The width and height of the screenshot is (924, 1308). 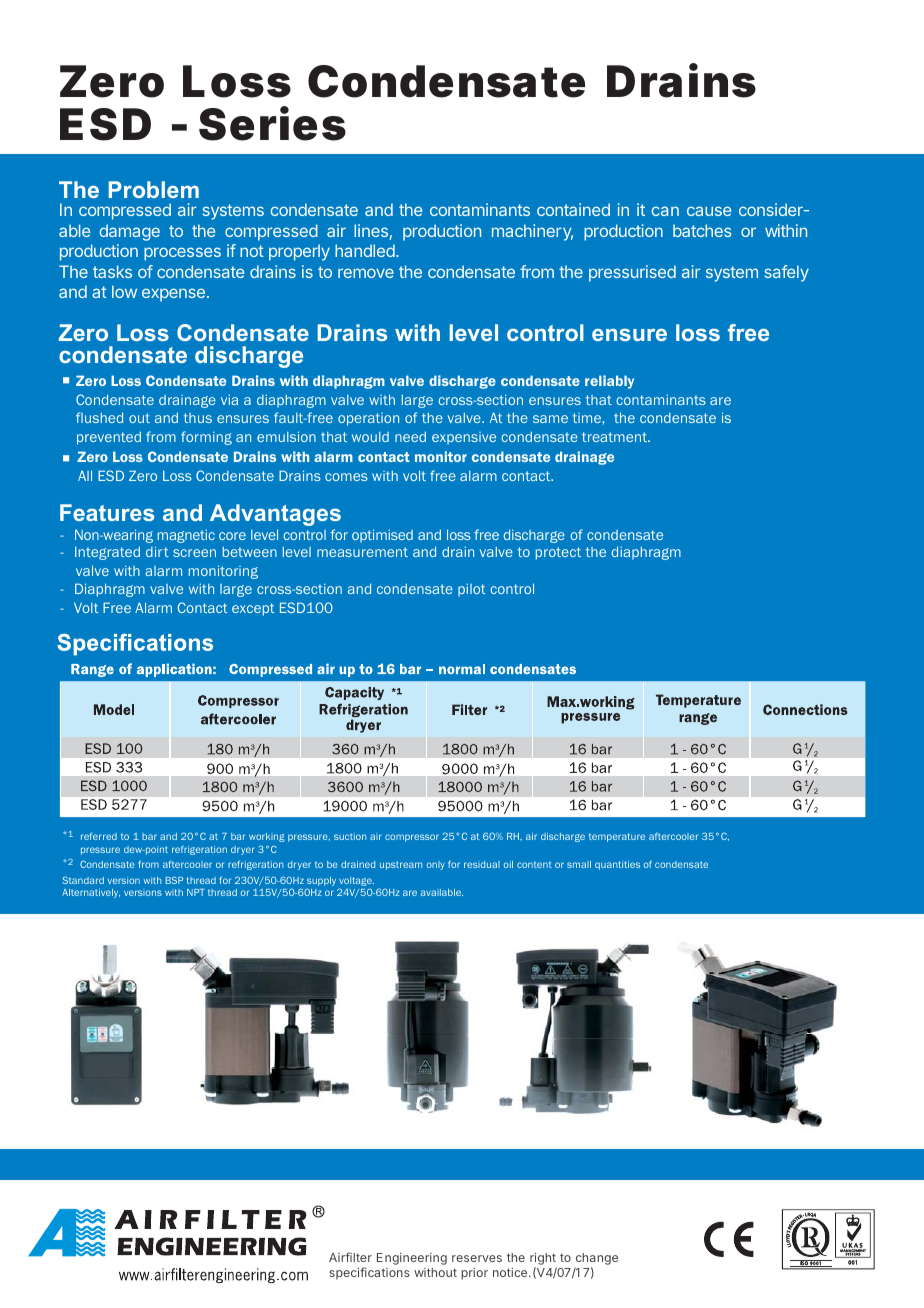 What do you see at coordinates (412, 838) in the screenshot?
I see `compressor` at bounding box center [412, 838].
